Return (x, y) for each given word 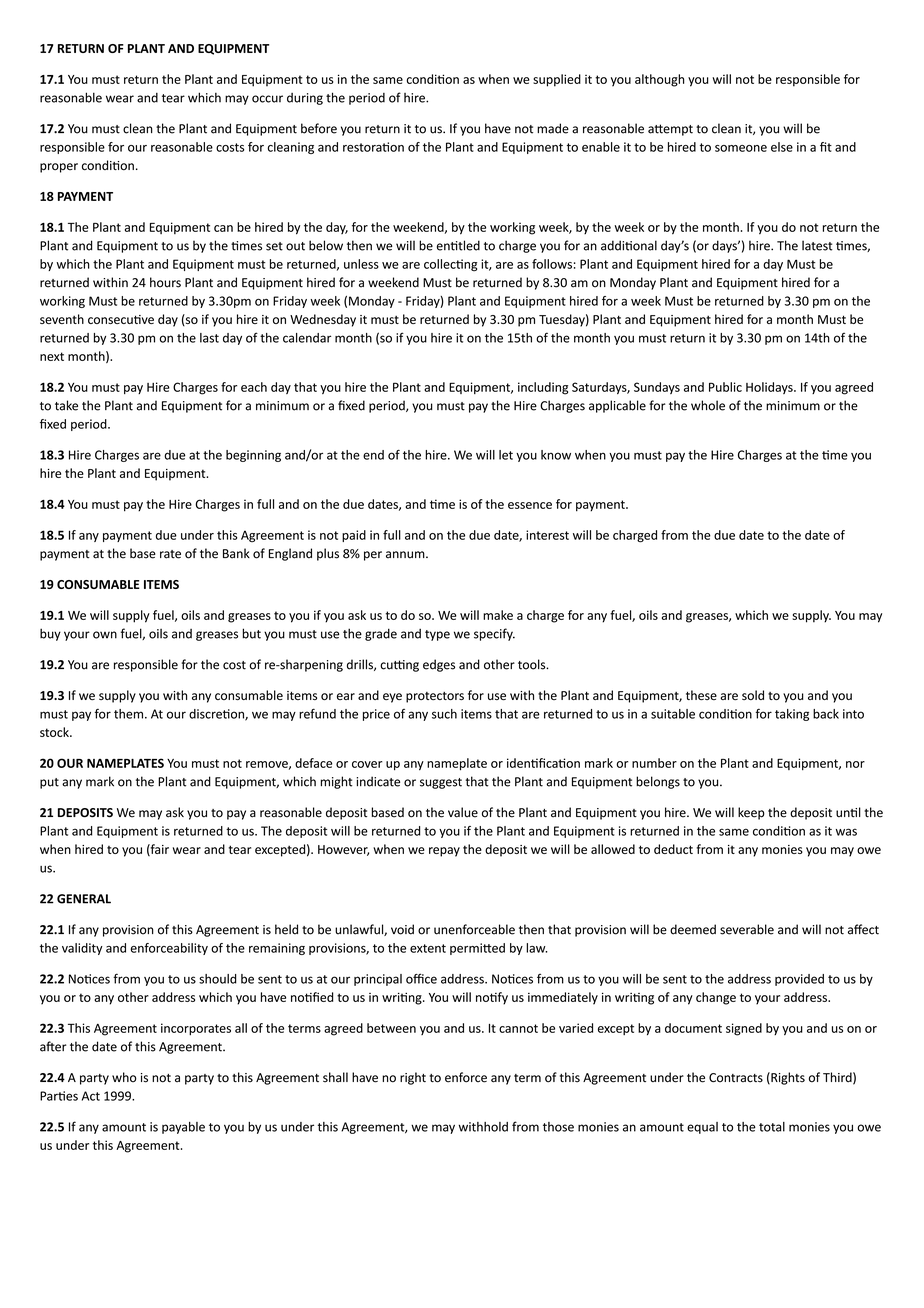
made (553, 128)
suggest (441, 783)
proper (59, 168)
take (66, 405)
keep (751, 813)
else (782, 147)
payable (183, 1128)
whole (708, 405)
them (130, 714)
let (506, 455)
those (558, 1127)
